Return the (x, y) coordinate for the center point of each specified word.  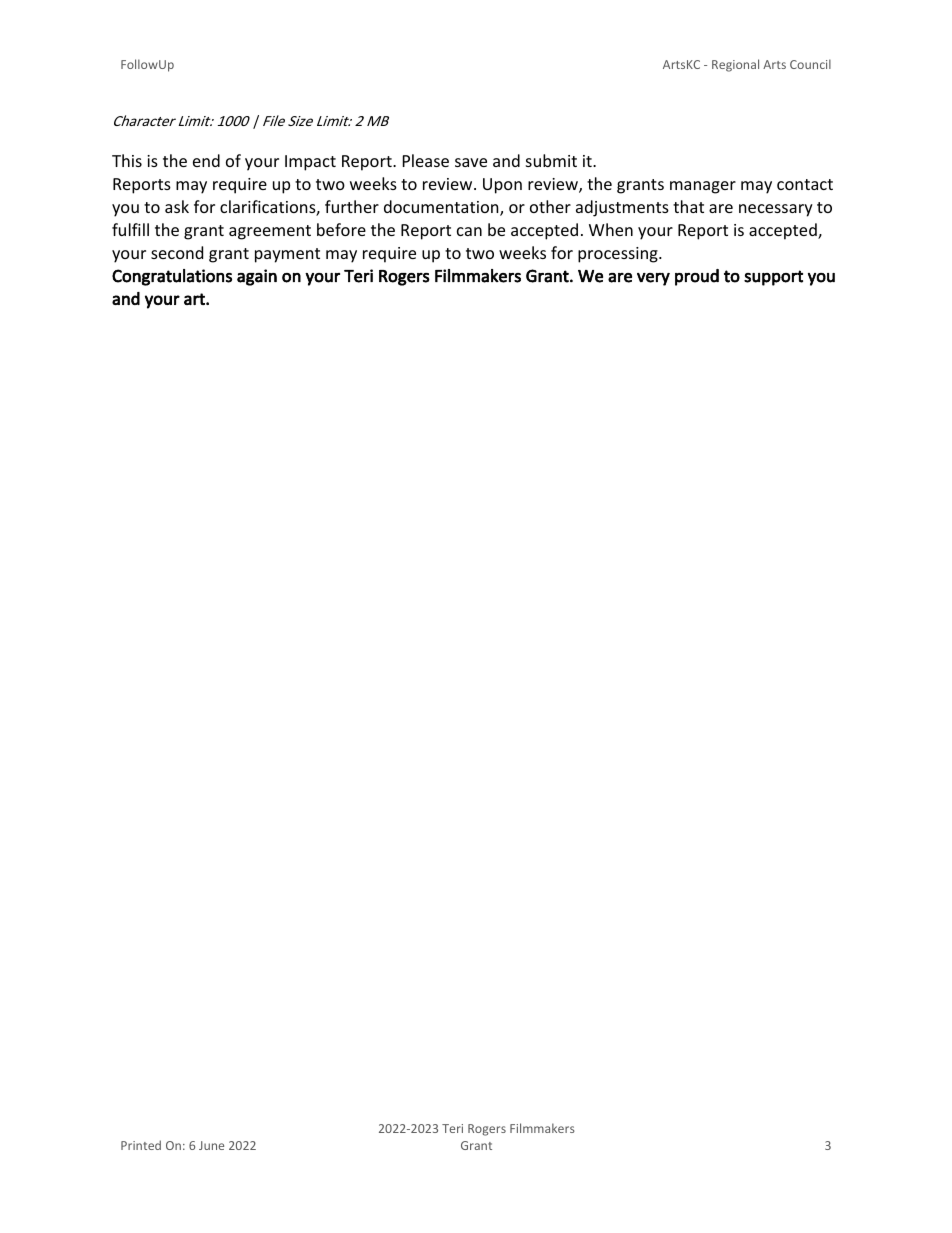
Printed (141, 1145)
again (257, 277)
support (773, 278)
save (471, 162)
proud (697, 277)
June (211, 1145)
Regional (735, 65)
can (469, 231)
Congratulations (172, 277)
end (206, 160)
